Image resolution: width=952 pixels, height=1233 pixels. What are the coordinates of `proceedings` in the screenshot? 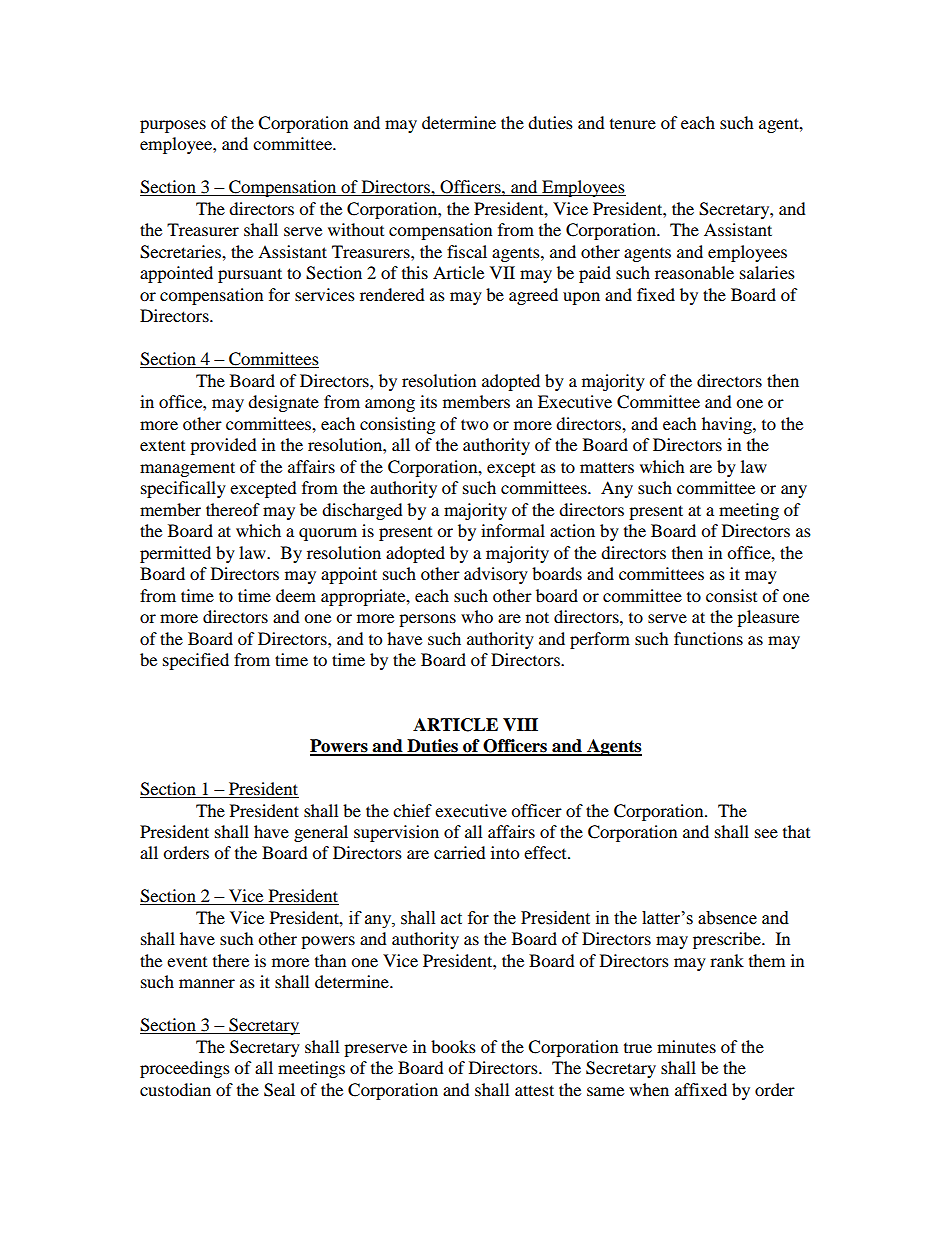 It's located at (185, 1069).
